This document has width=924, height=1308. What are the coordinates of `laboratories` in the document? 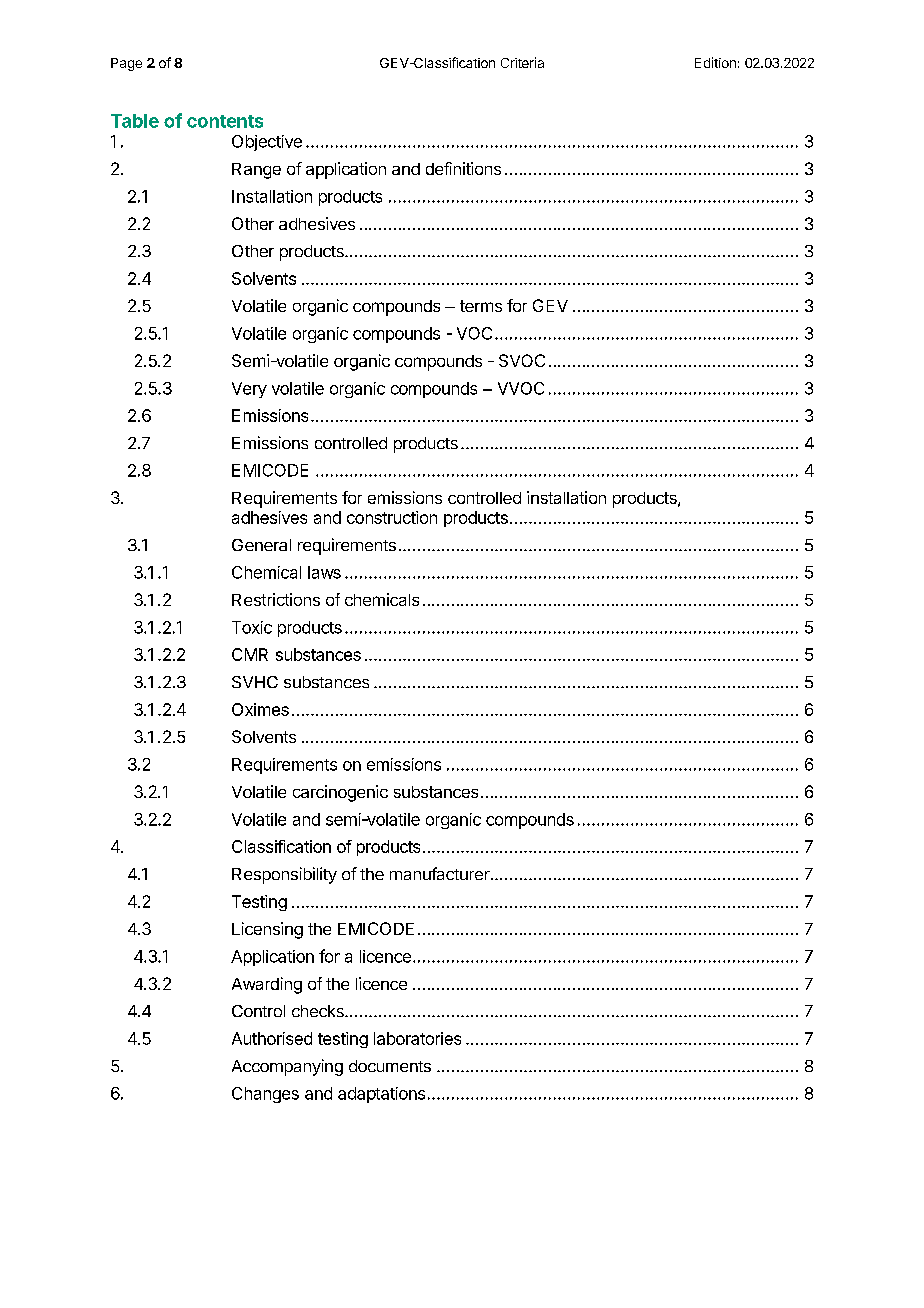 It's located at (417, 1038).
